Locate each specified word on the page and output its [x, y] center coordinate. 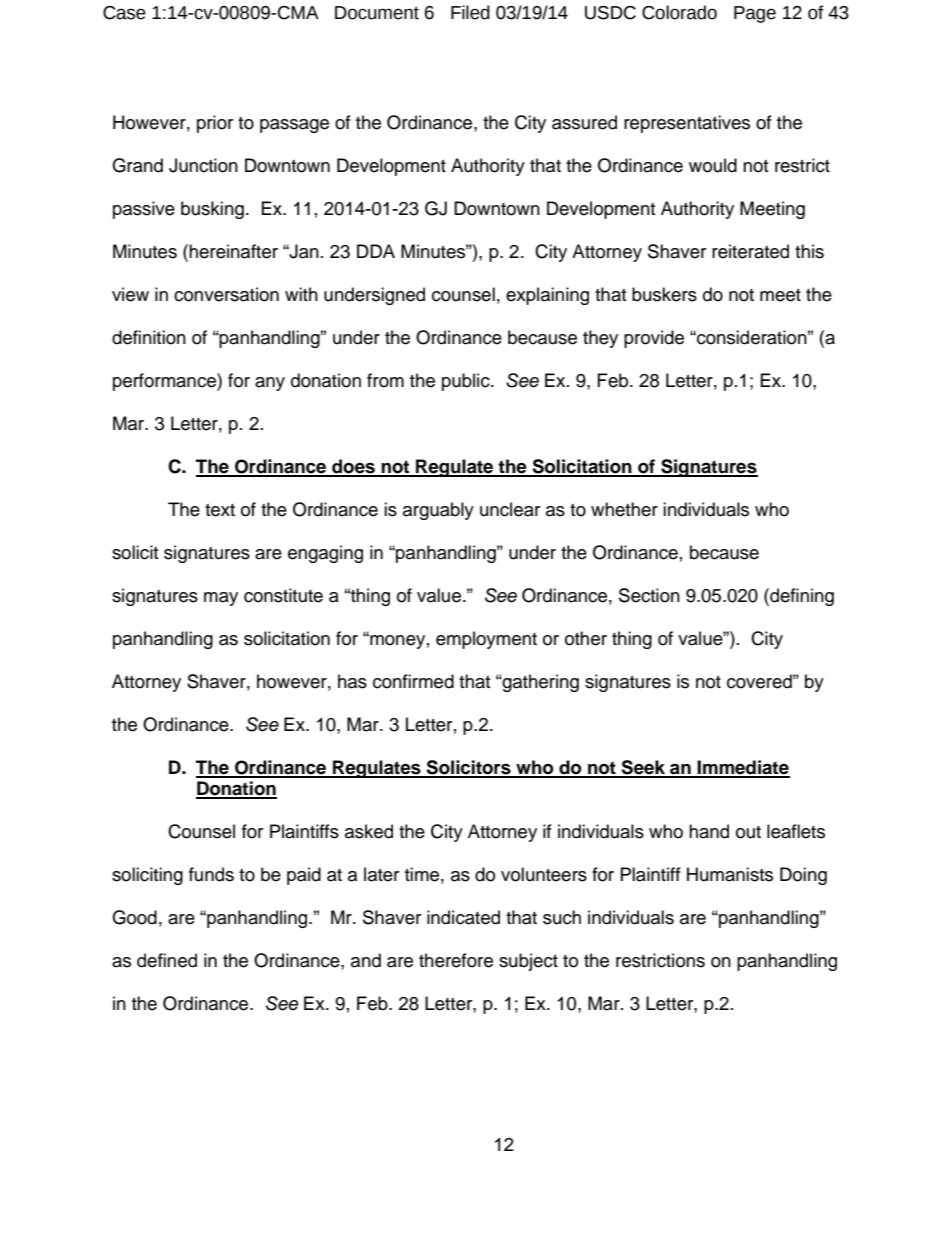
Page [755, 14]
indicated [463, 917]
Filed [470, 12]
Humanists [730, 874]
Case [124, 13]
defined [167, 960]
